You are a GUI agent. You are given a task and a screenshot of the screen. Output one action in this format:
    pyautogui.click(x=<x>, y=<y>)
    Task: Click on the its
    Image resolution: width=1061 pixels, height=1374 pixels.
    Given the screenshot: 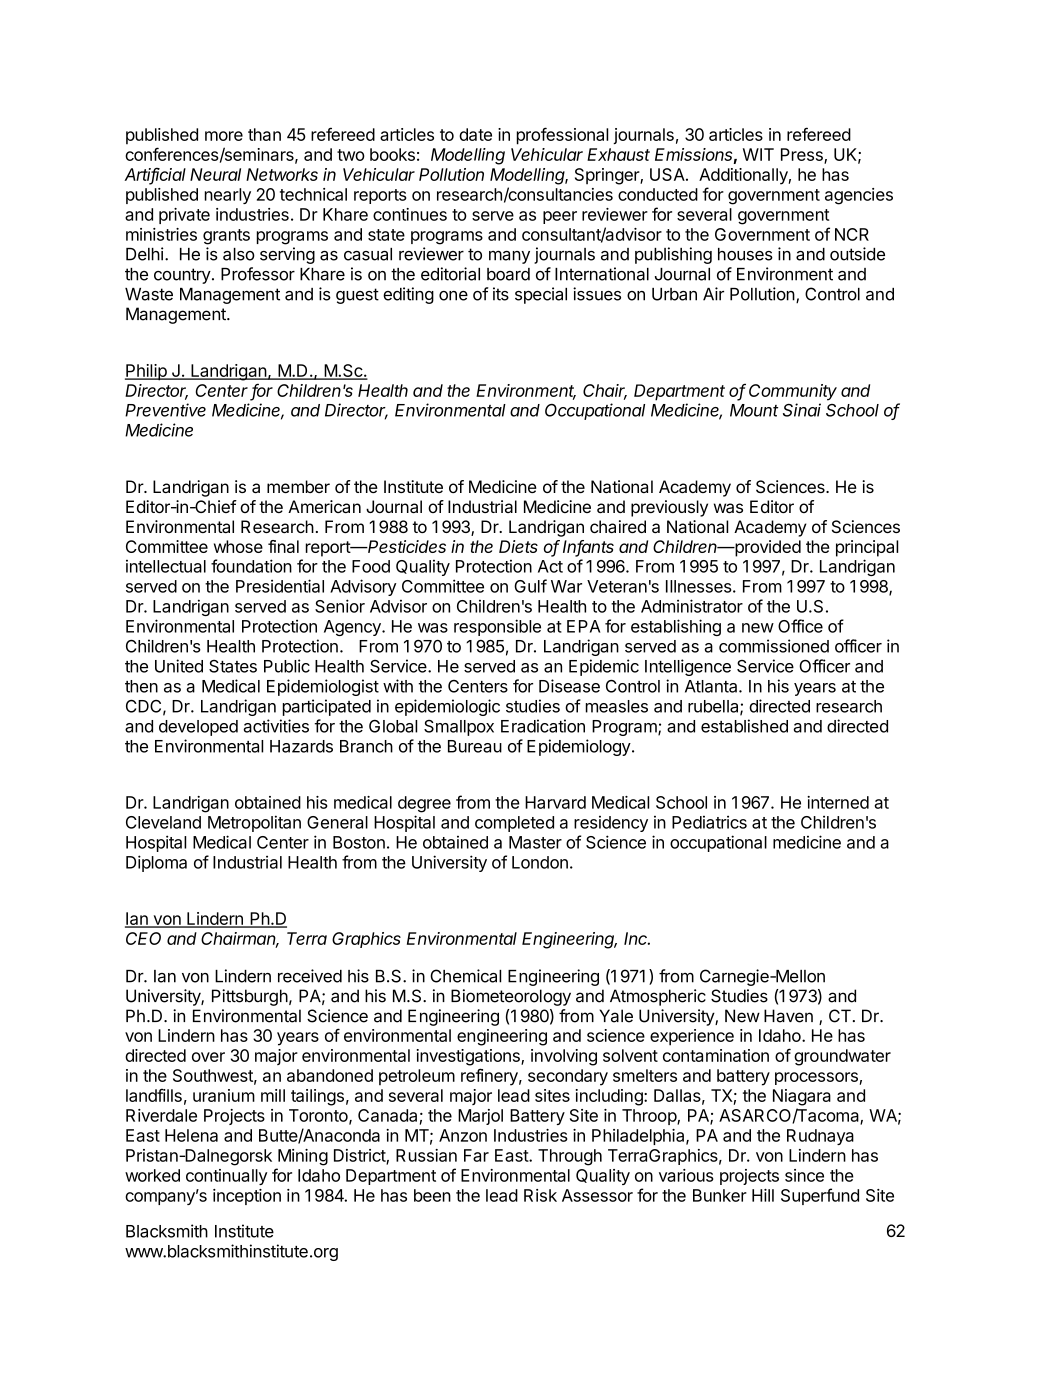 What is the action you would take?
    pyautogui.click(x=501, y=294)
